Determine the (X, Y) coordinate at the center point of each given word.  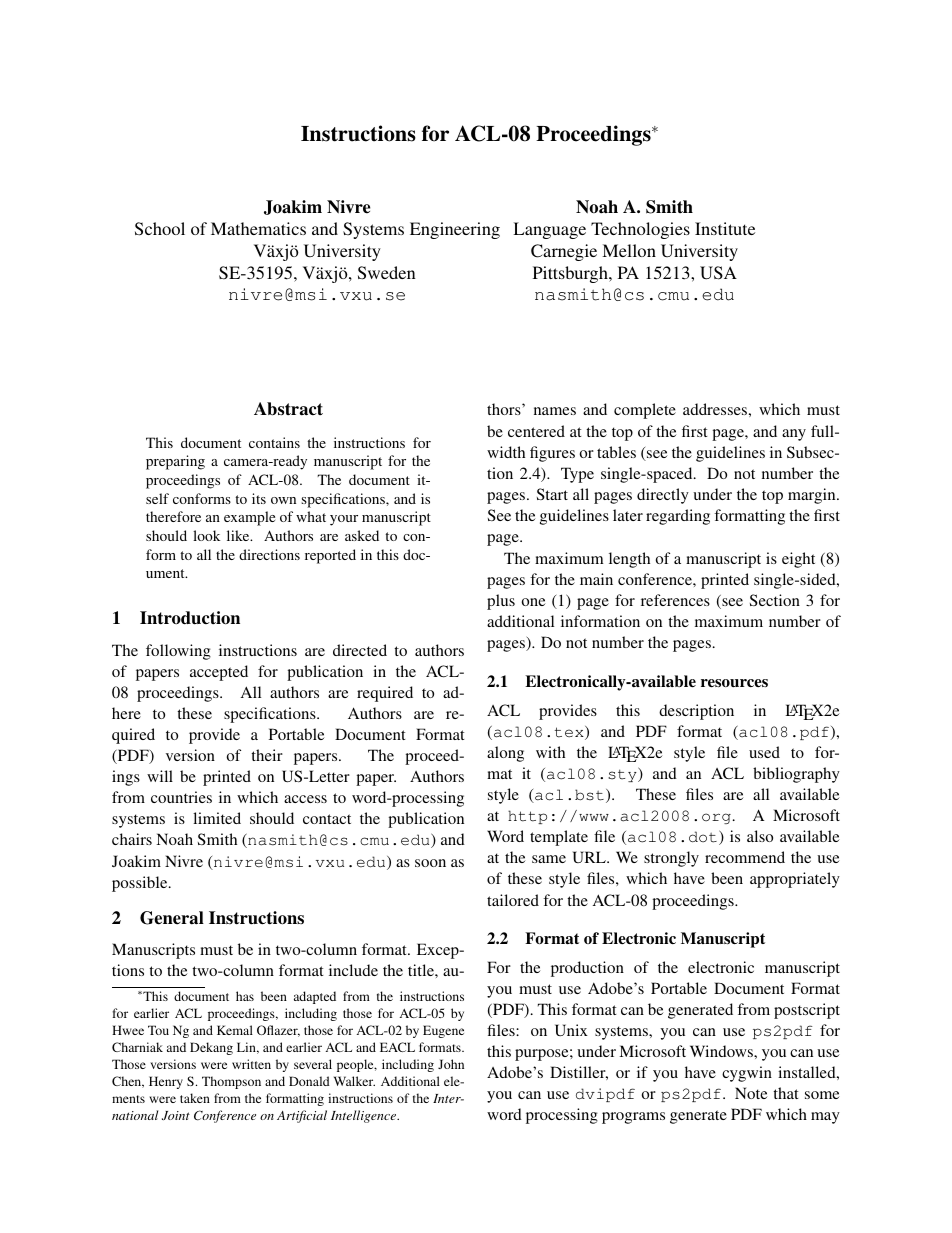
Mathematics (258, 228)
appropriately (795, 880)
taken (195, 1098)
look (206, 535)
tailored (513, 900)
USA (718, 273)
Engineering (455, 230)
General (172, 918)
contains (274, 442)
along (505, 754)
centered (536, 431)
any (794, 435)
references (675, 600)
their (267, 755)
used (764, 752)
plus (501, 602)
